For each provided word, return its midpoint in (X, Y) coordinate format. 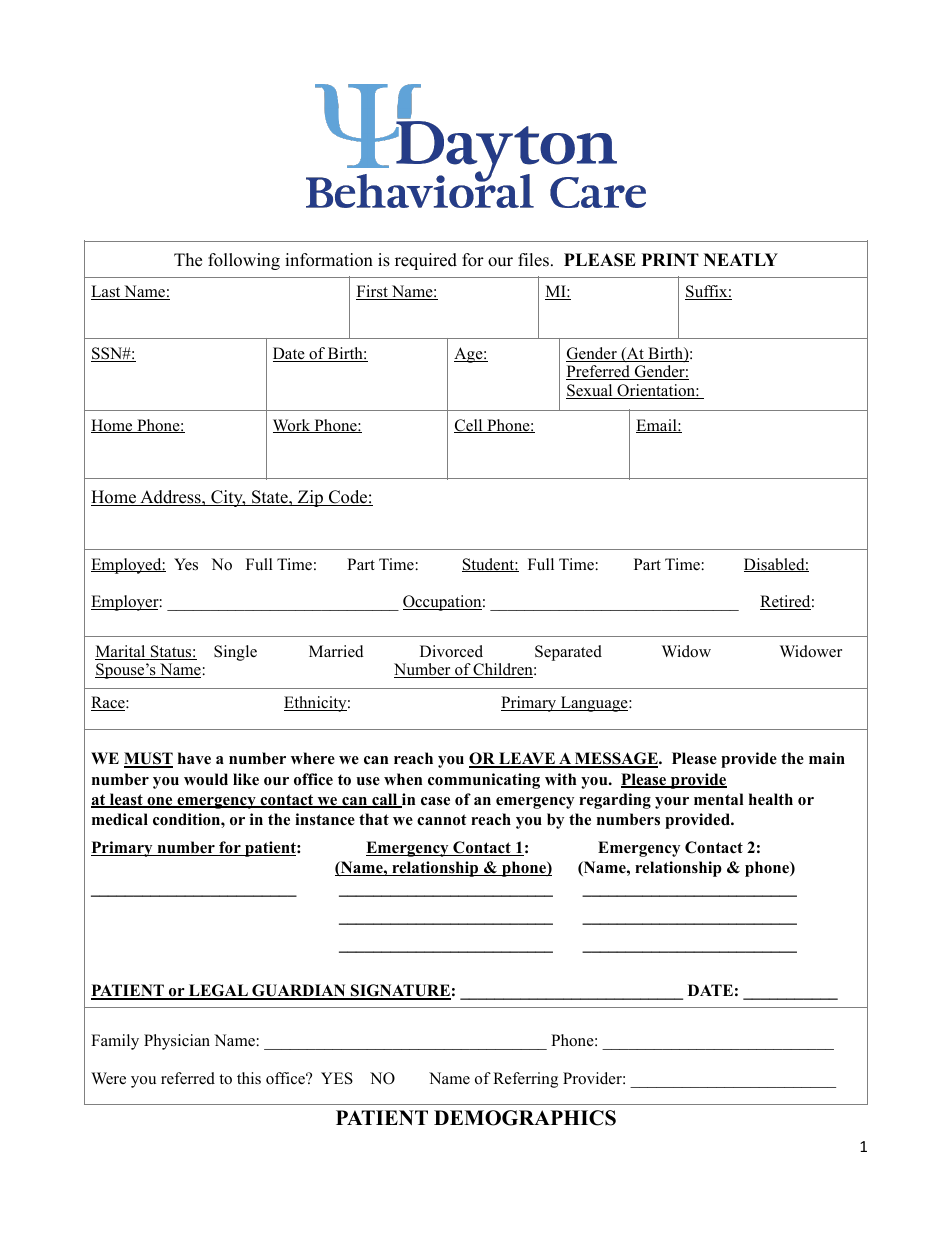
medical (120, 819)
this (249, 1078)
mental (719, 799)
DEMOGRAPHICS (525, 1118)
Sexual (590, 391)
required (426, 261)
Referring (525, 1080)
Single (235, 653)
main (827, 758)
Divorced (451, 651)
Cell (469, 426)
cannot (442, 820)
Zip (310, 498)
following (244, 261)
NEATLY (741, 259)
